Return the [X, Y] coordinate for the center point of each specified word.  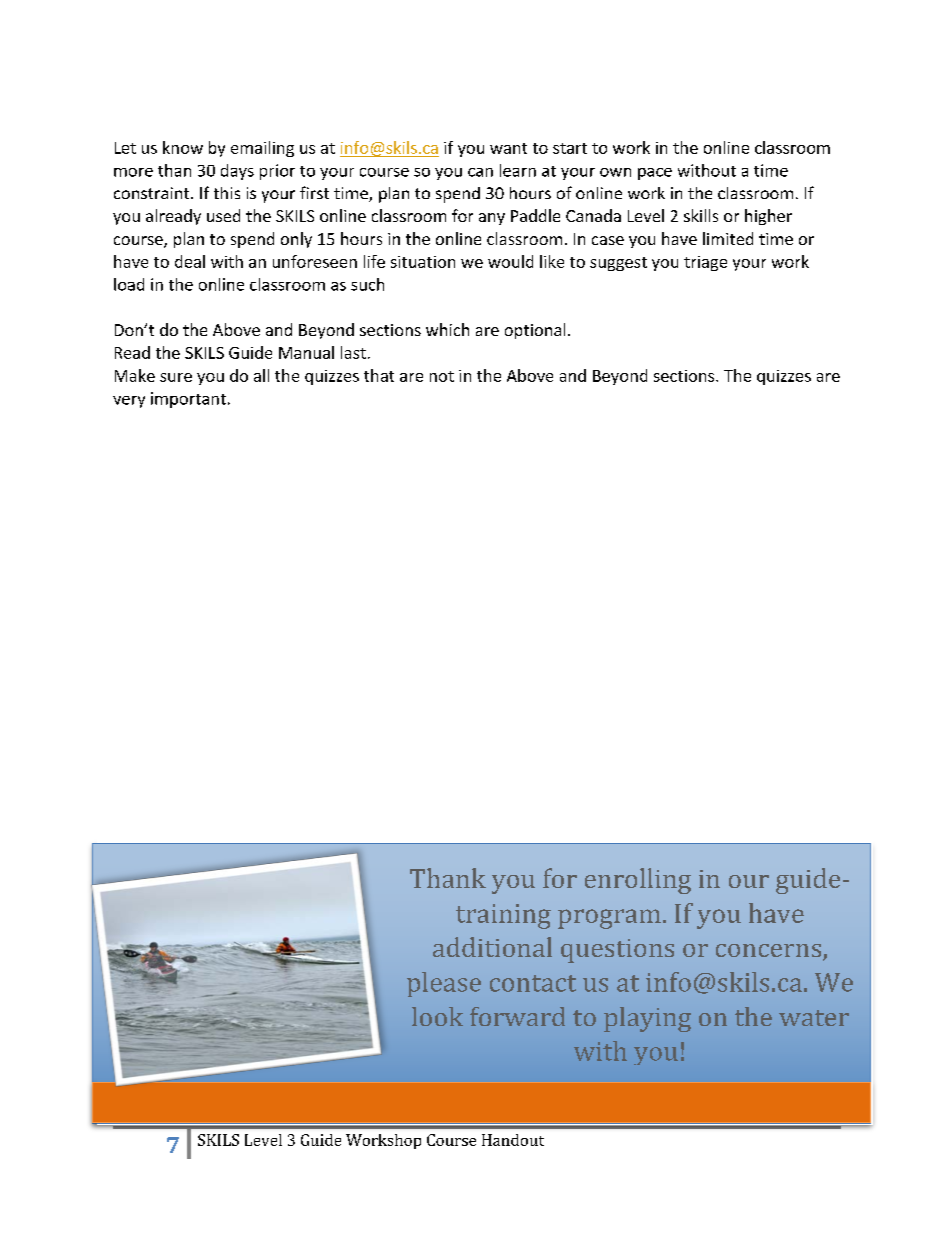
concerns [770, 952]
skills [701, 215]
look [437, 1016]
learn [518, 170]
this [227, 193]
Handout [513, 1140]
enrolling [638, 881]
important [188, 400]
